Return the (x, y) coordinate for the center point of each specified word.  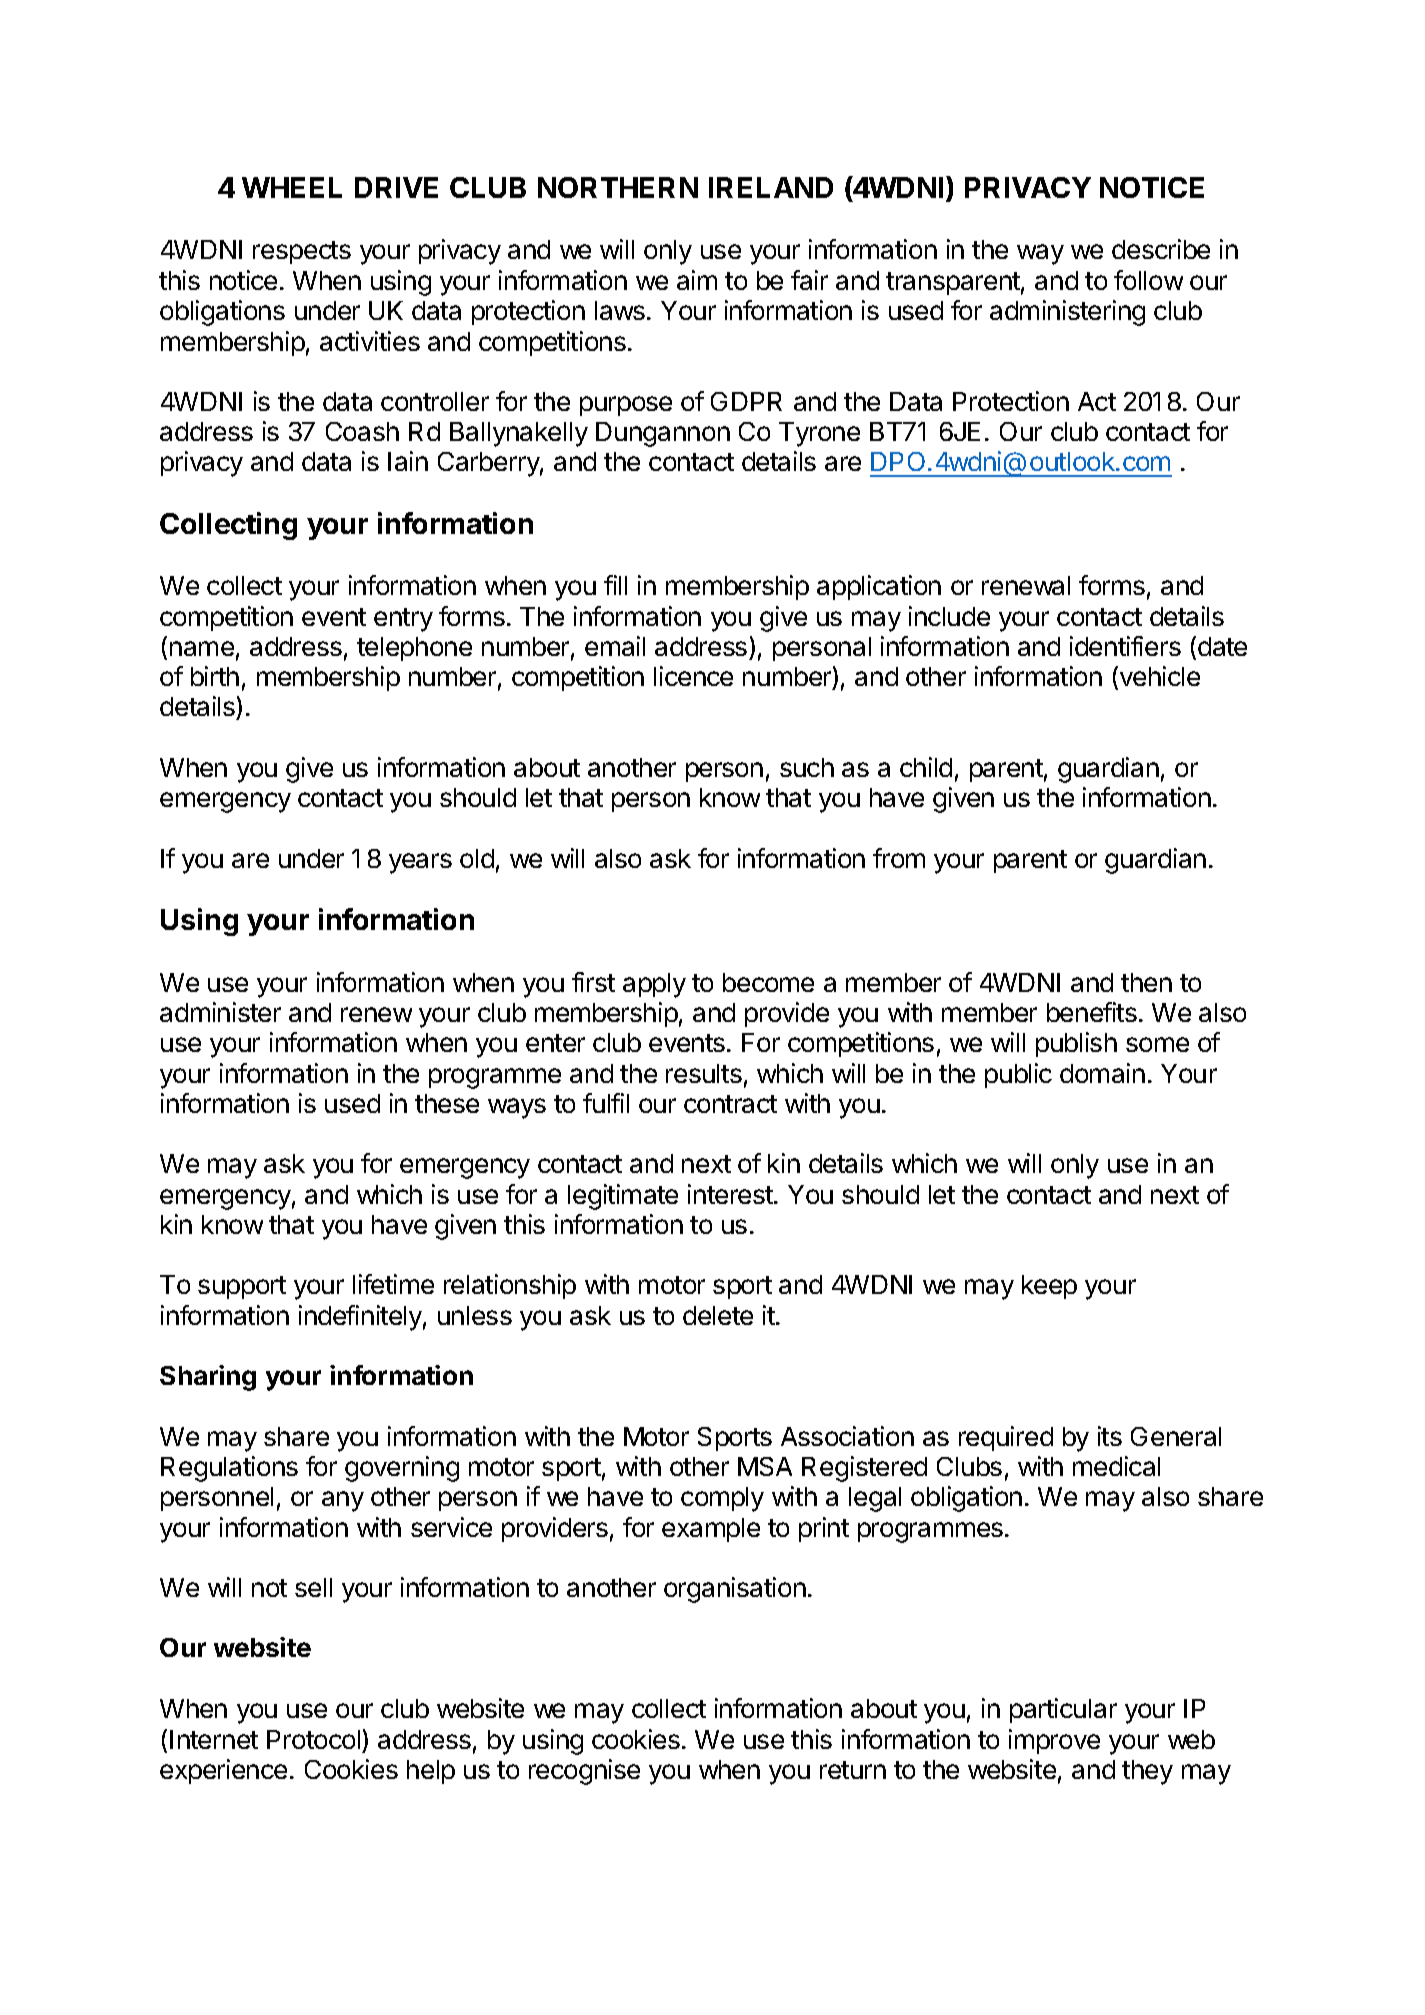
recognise (584, 1772)
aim (697, 280)
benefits (1092, 1012)
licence (693, 676)
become (768, 982)
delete (718, 1315)
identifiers (1125, 646)
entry (403, 620)
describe (1161, 249)
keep (1049, 1287)
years (420, 863)
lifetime (393, 1284)
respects (302, 252)
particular (1063, 1710)
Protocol (313, 1739)
